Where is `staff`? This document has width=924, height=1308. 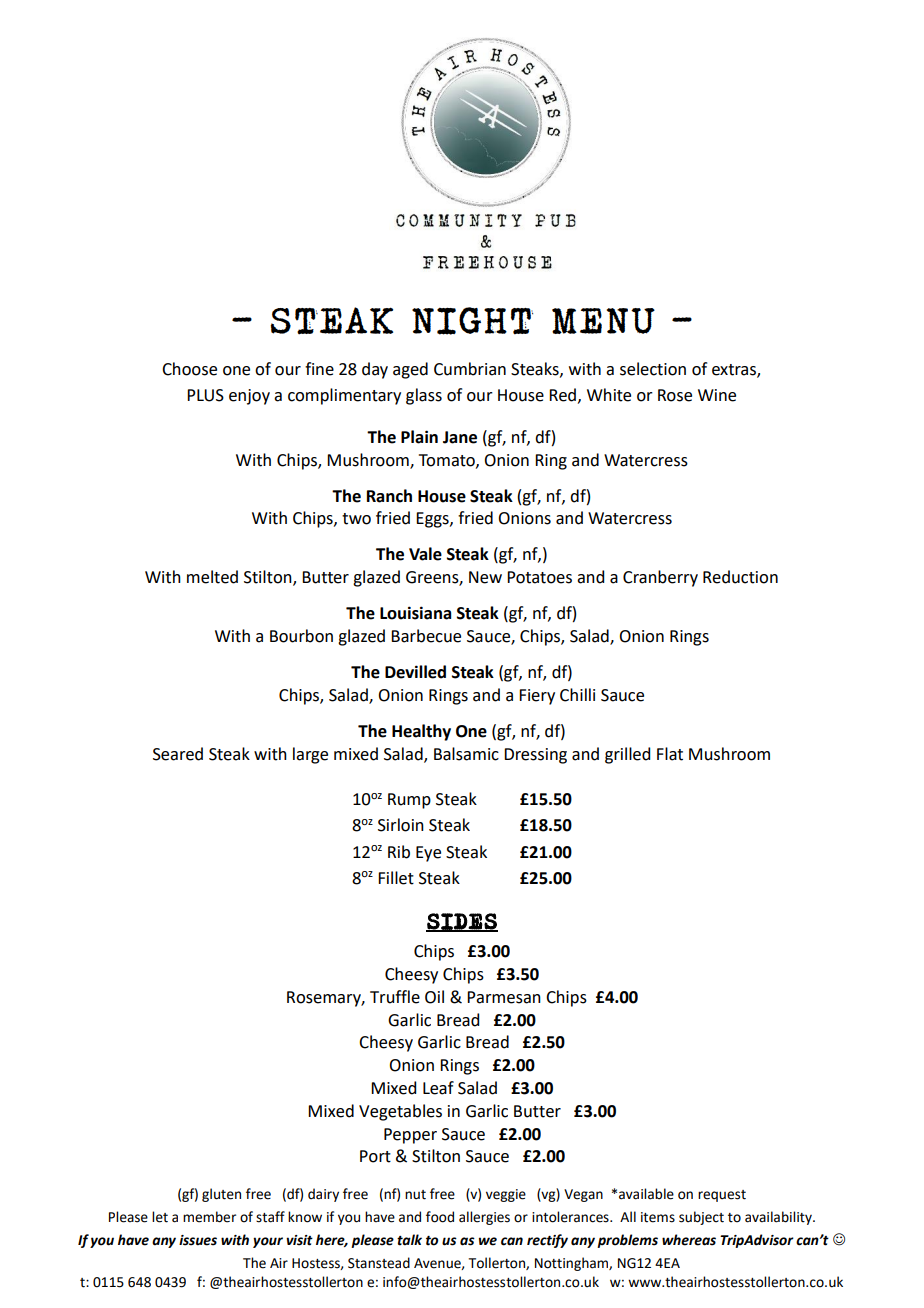
staff is located at coordinates (270, 1217).
